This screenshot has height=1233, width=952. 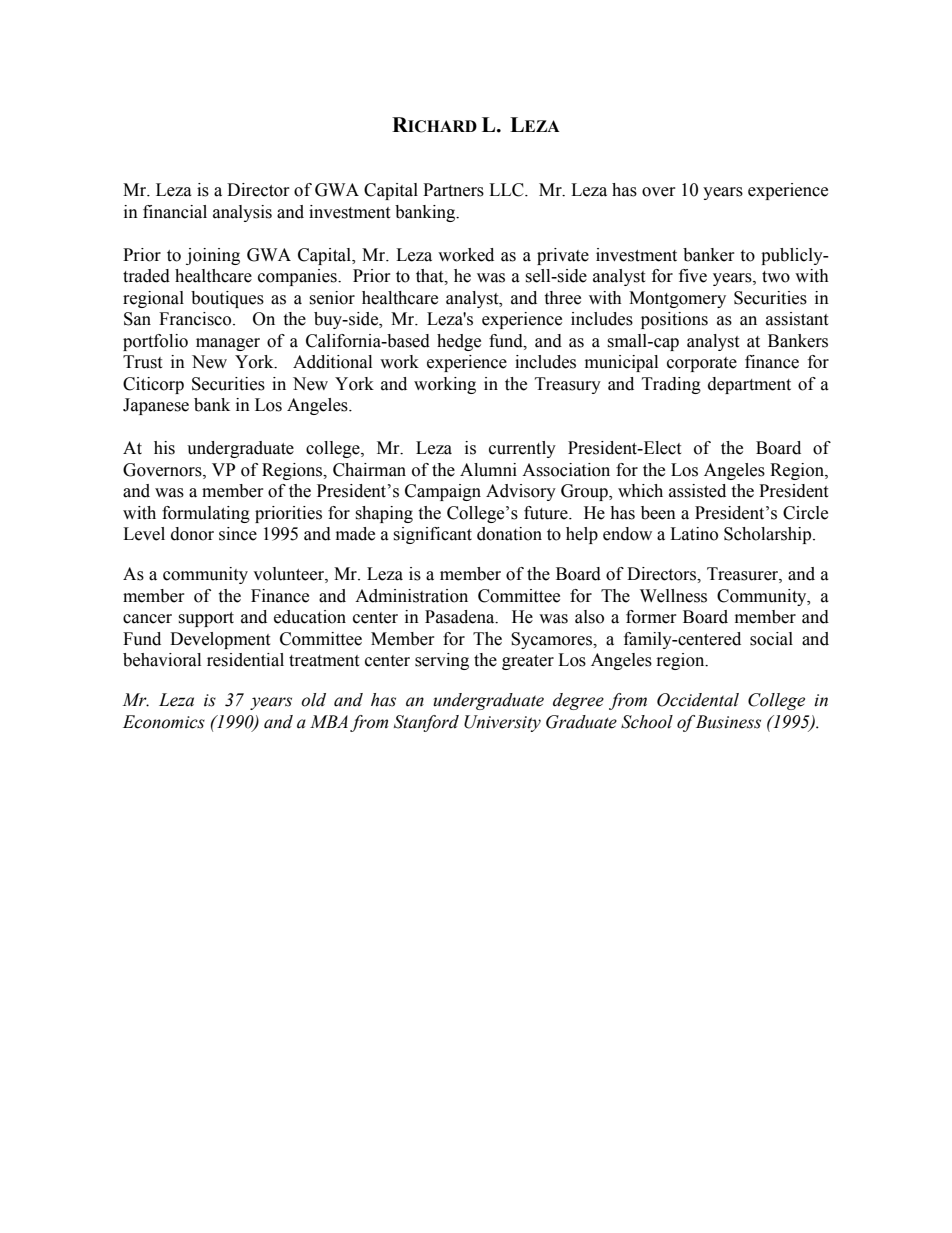 I want to click on University, so click(x=502, y=723).
